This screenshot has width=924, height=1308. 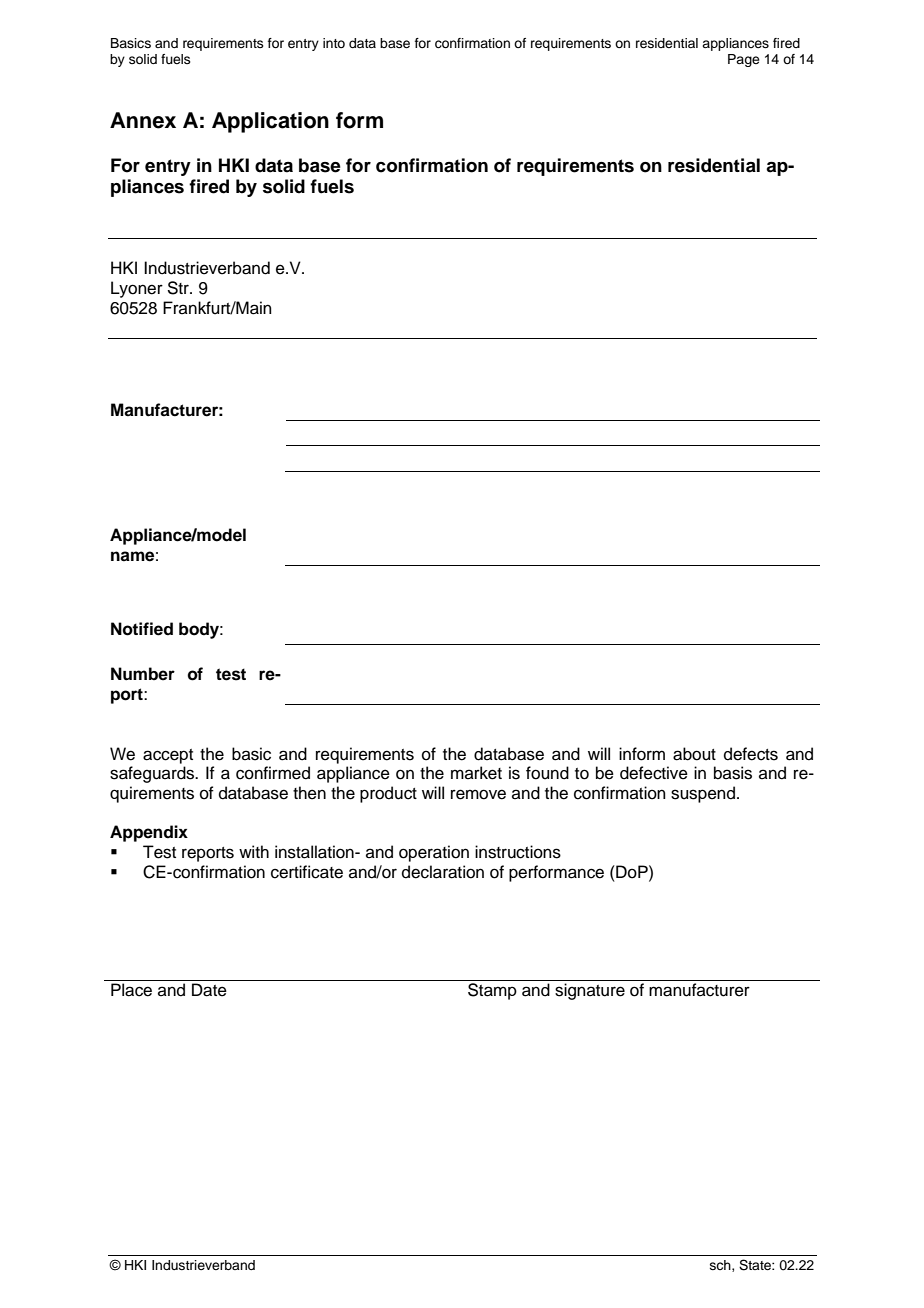 I want to click on about, so click(x=694, y=754).
